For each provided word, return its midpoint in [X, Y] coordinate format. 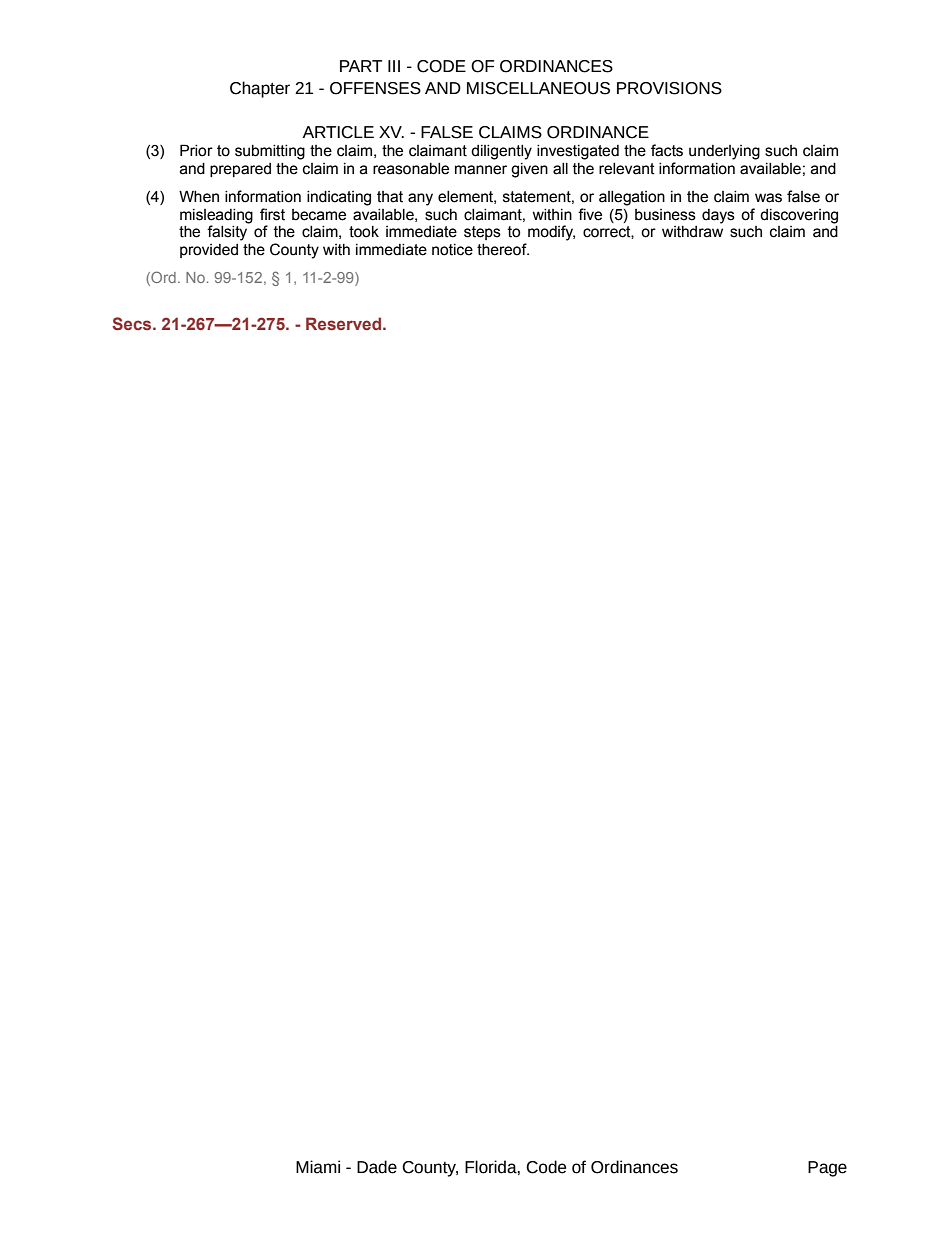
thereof [503, 249]
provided [209, 251]
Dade [377, 1167]
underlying [724, 152]
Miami [318, 1167]
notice [452, 250]
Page [827, 1169]
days [718, 216]
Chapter [260, 89]
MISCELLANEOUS [538, 88]
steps [482, 233]
